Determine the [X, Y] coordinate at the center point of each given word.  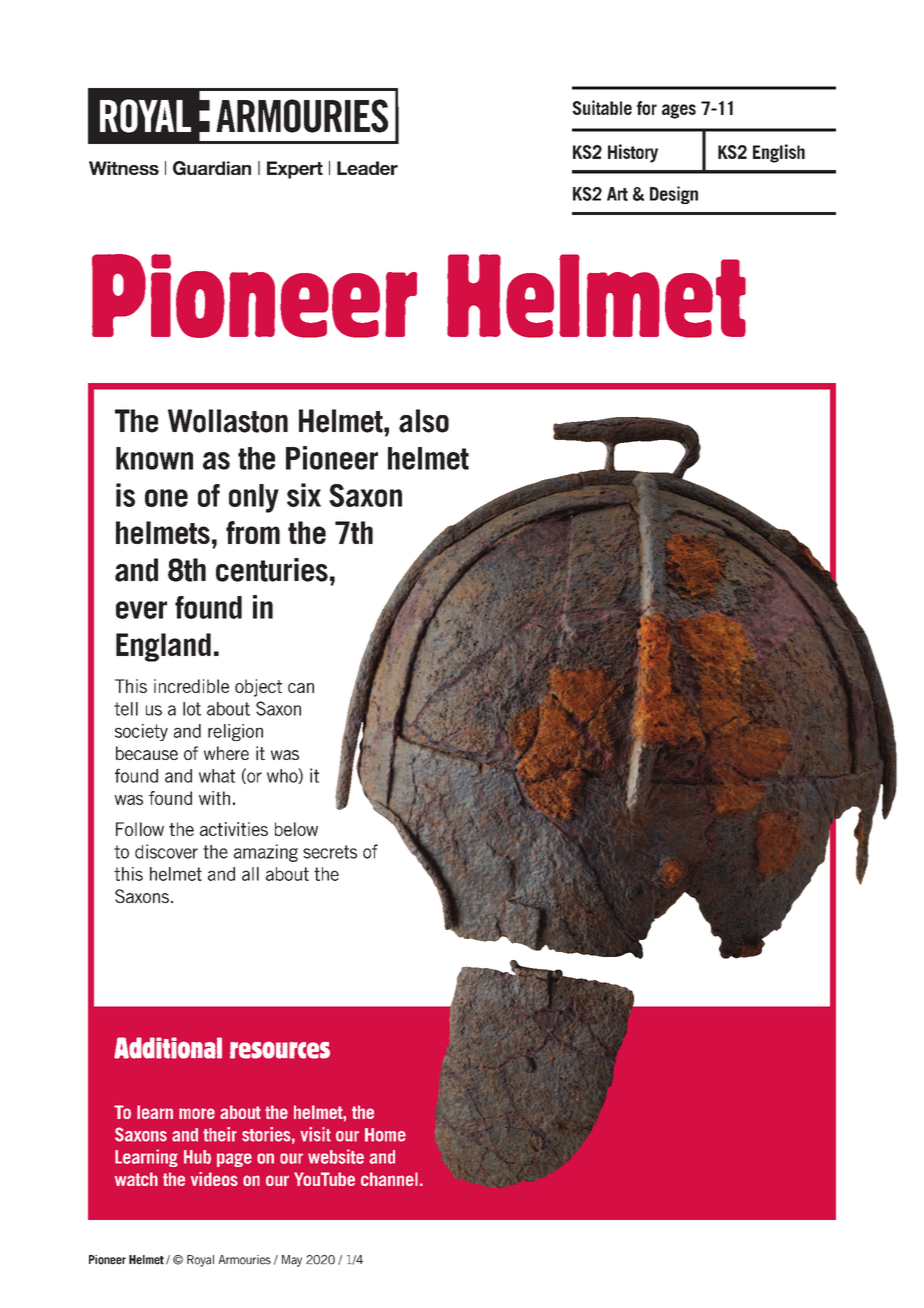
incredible [191, 686]
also [424, 421]
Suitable [602, 107]
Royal [200, 1261]
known [154, 458]
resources [280, 1050]
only [254, 498]
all [250, 874]
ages [679, 111]
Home [385, 1135]
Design [674, 195]
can [301, 688]
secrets [330, 852]
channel [389, 1179]
